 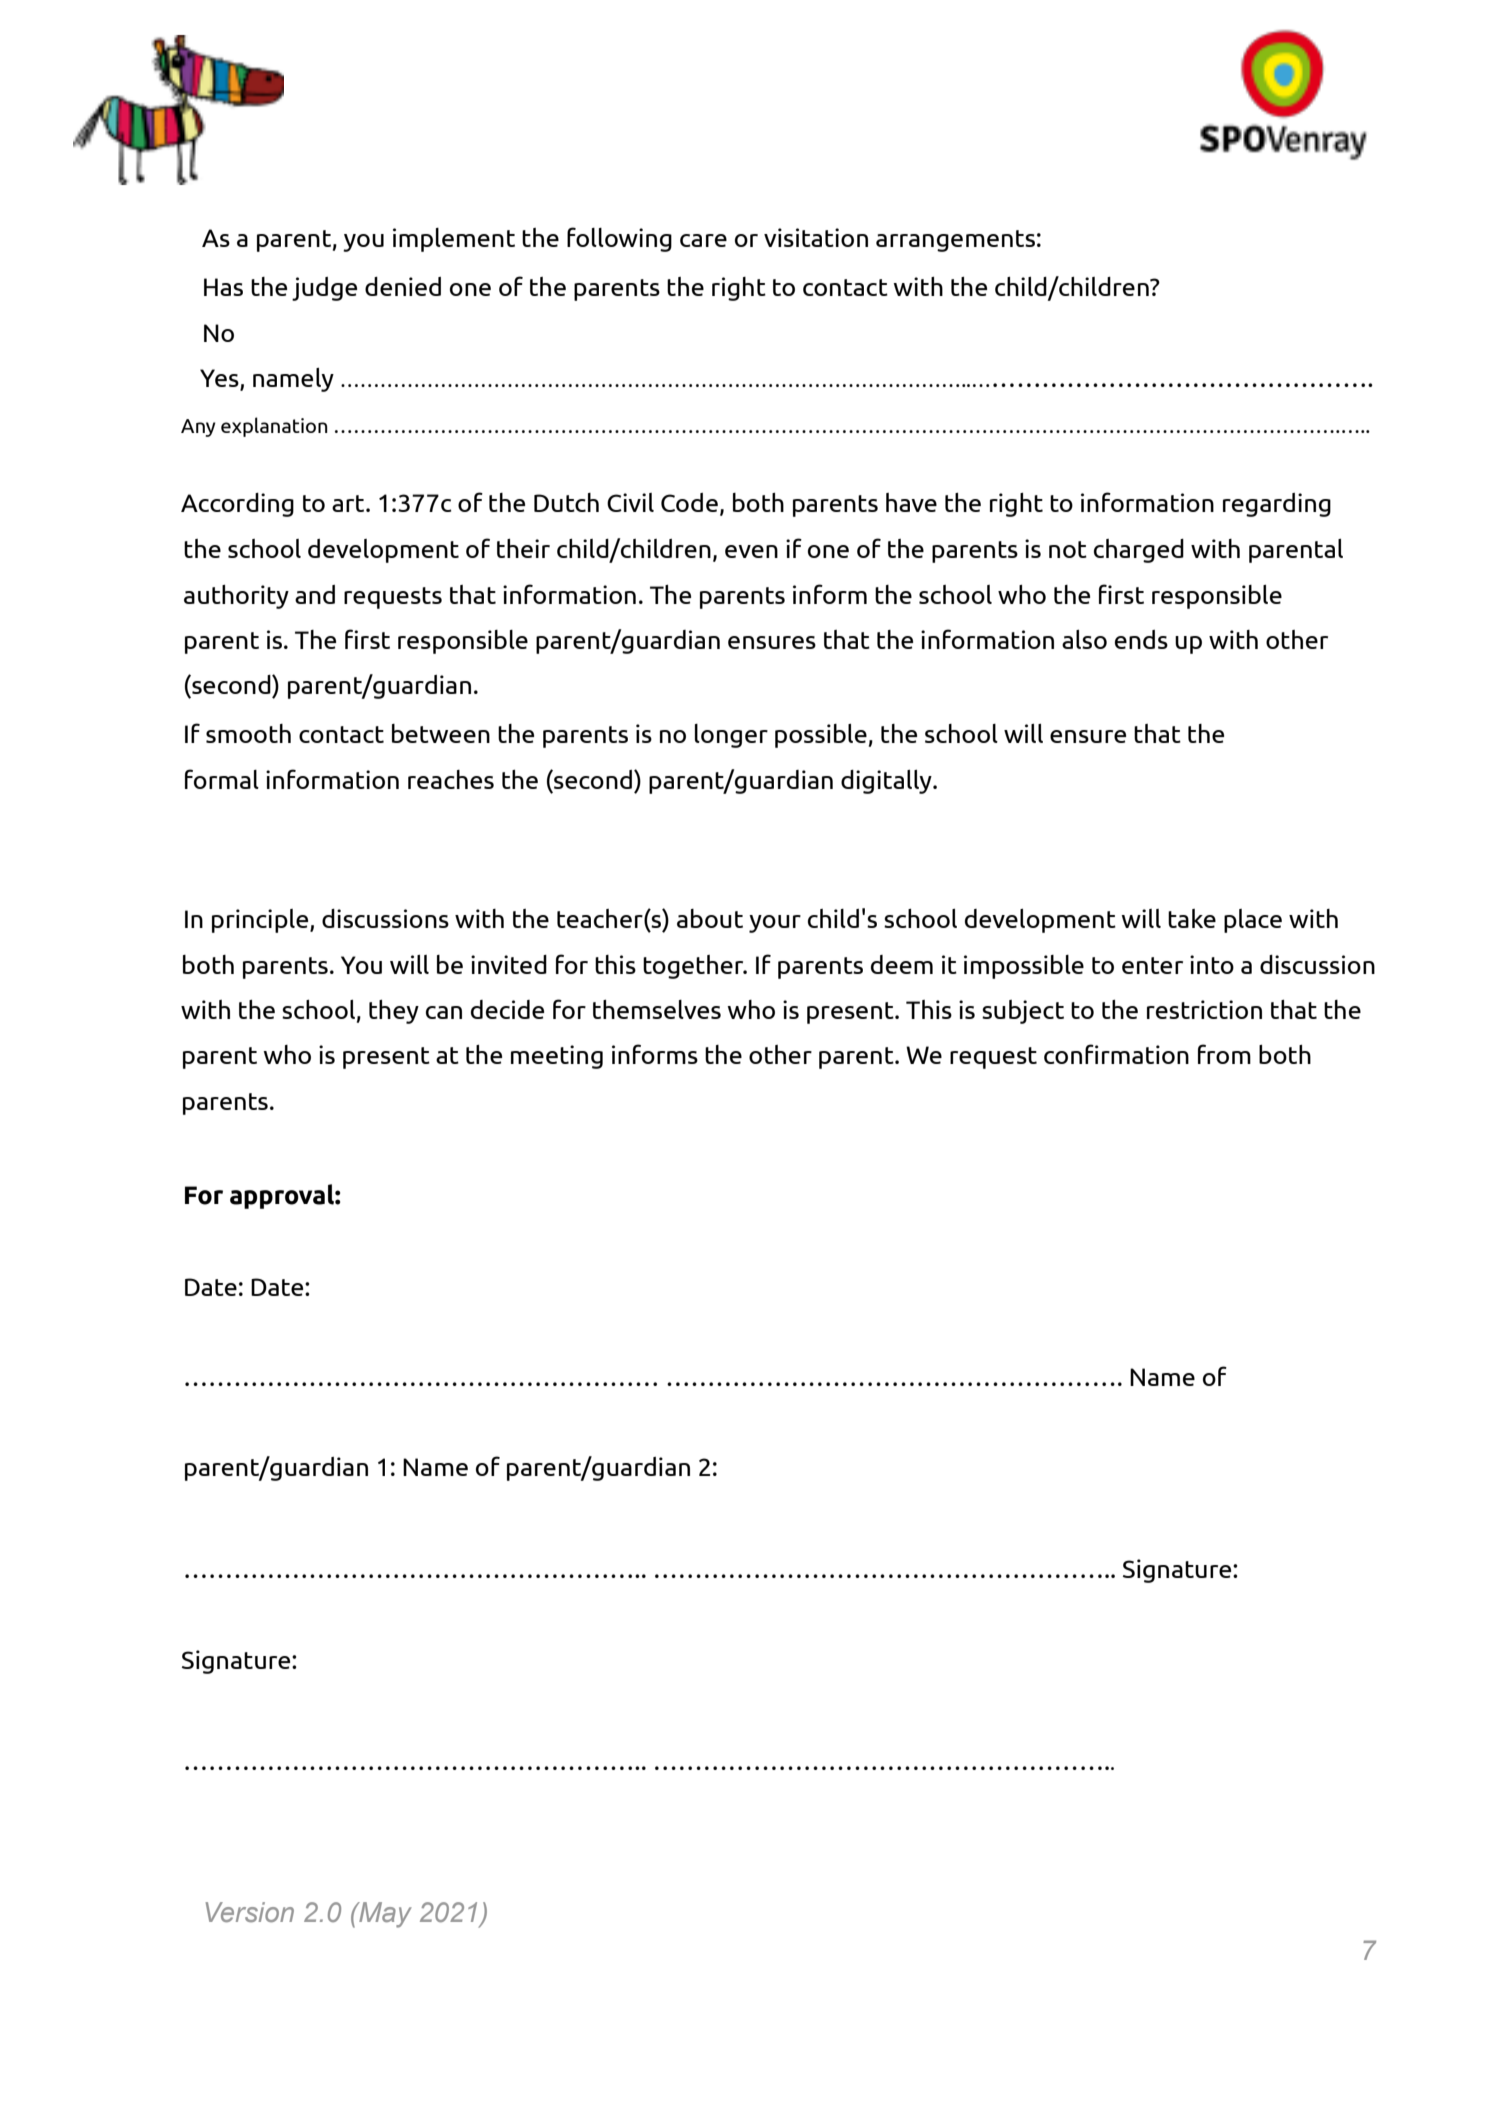 What do you see at coordinates (1116, 1054) in the page?
I see `confirmation` at bounding box center [1116, 1054].
